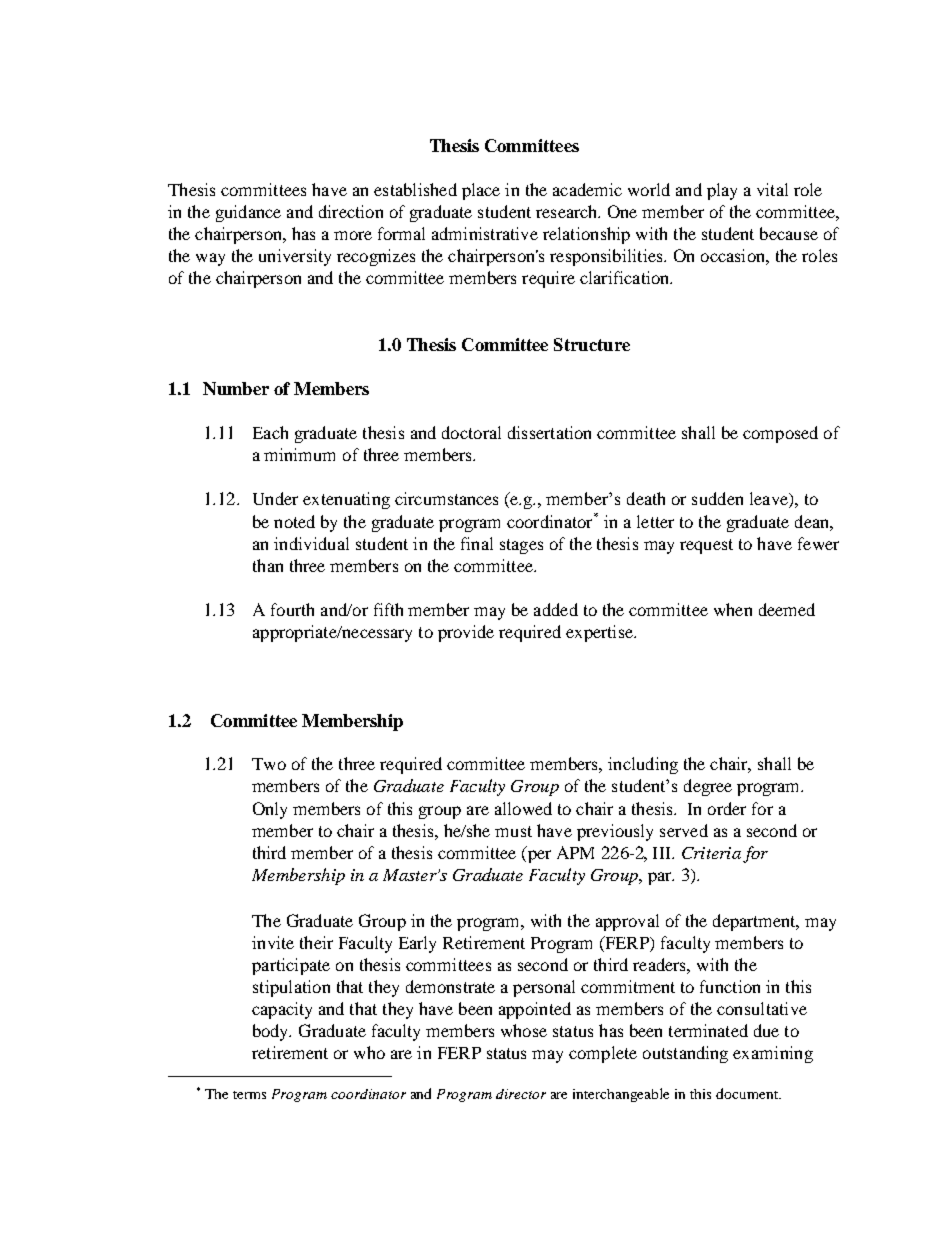  What do you see at coordinates (272, 1032) in the screenshot?
I see `body` at bounding box center [272, 1032].
